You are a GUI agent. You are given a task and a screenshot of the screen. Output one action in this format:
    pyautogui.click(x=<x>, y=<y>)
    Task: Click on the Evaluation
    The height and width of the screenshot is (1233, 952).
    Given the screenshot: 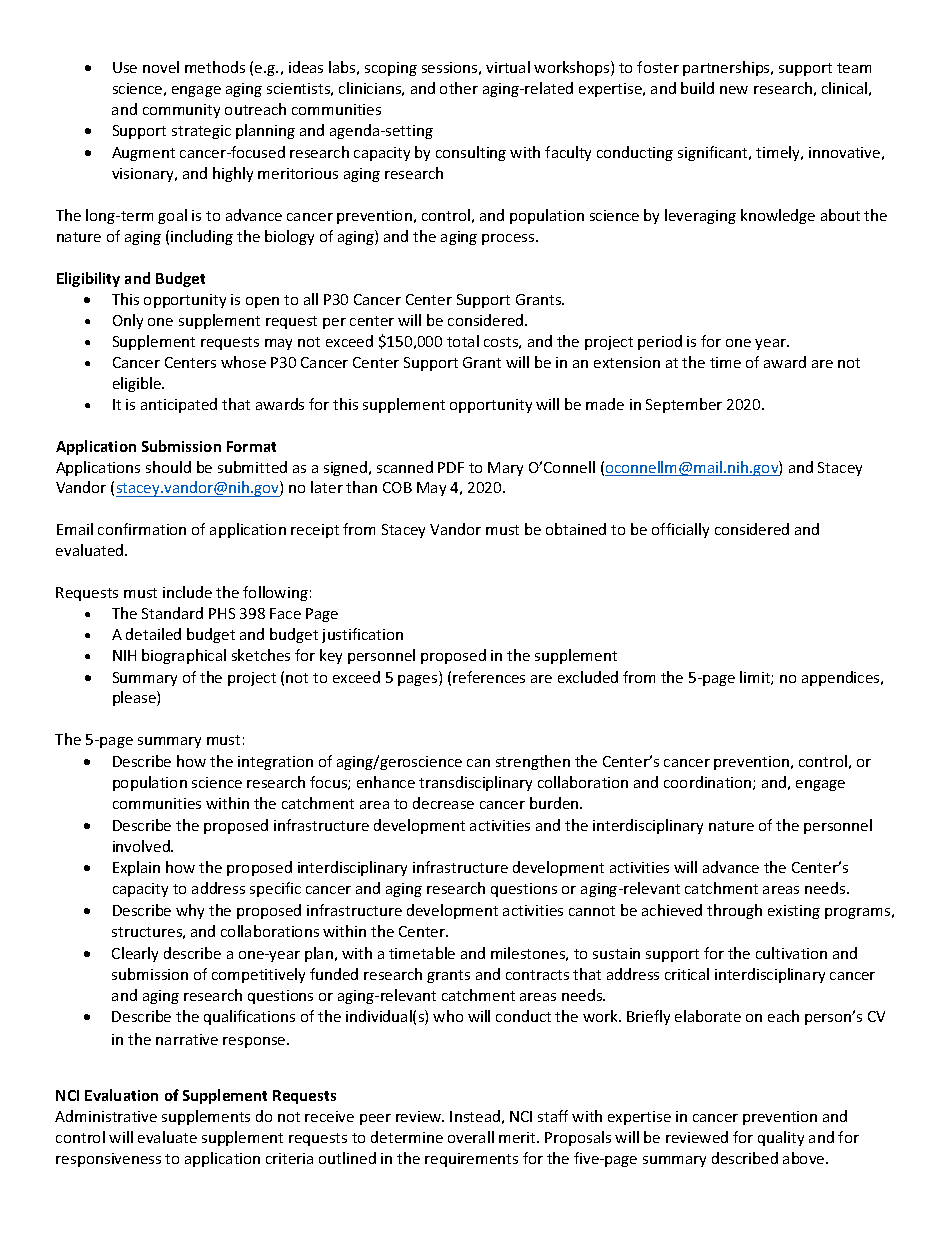 What is the action you would take?
    pyautogui.click(x=121, y=1095)
